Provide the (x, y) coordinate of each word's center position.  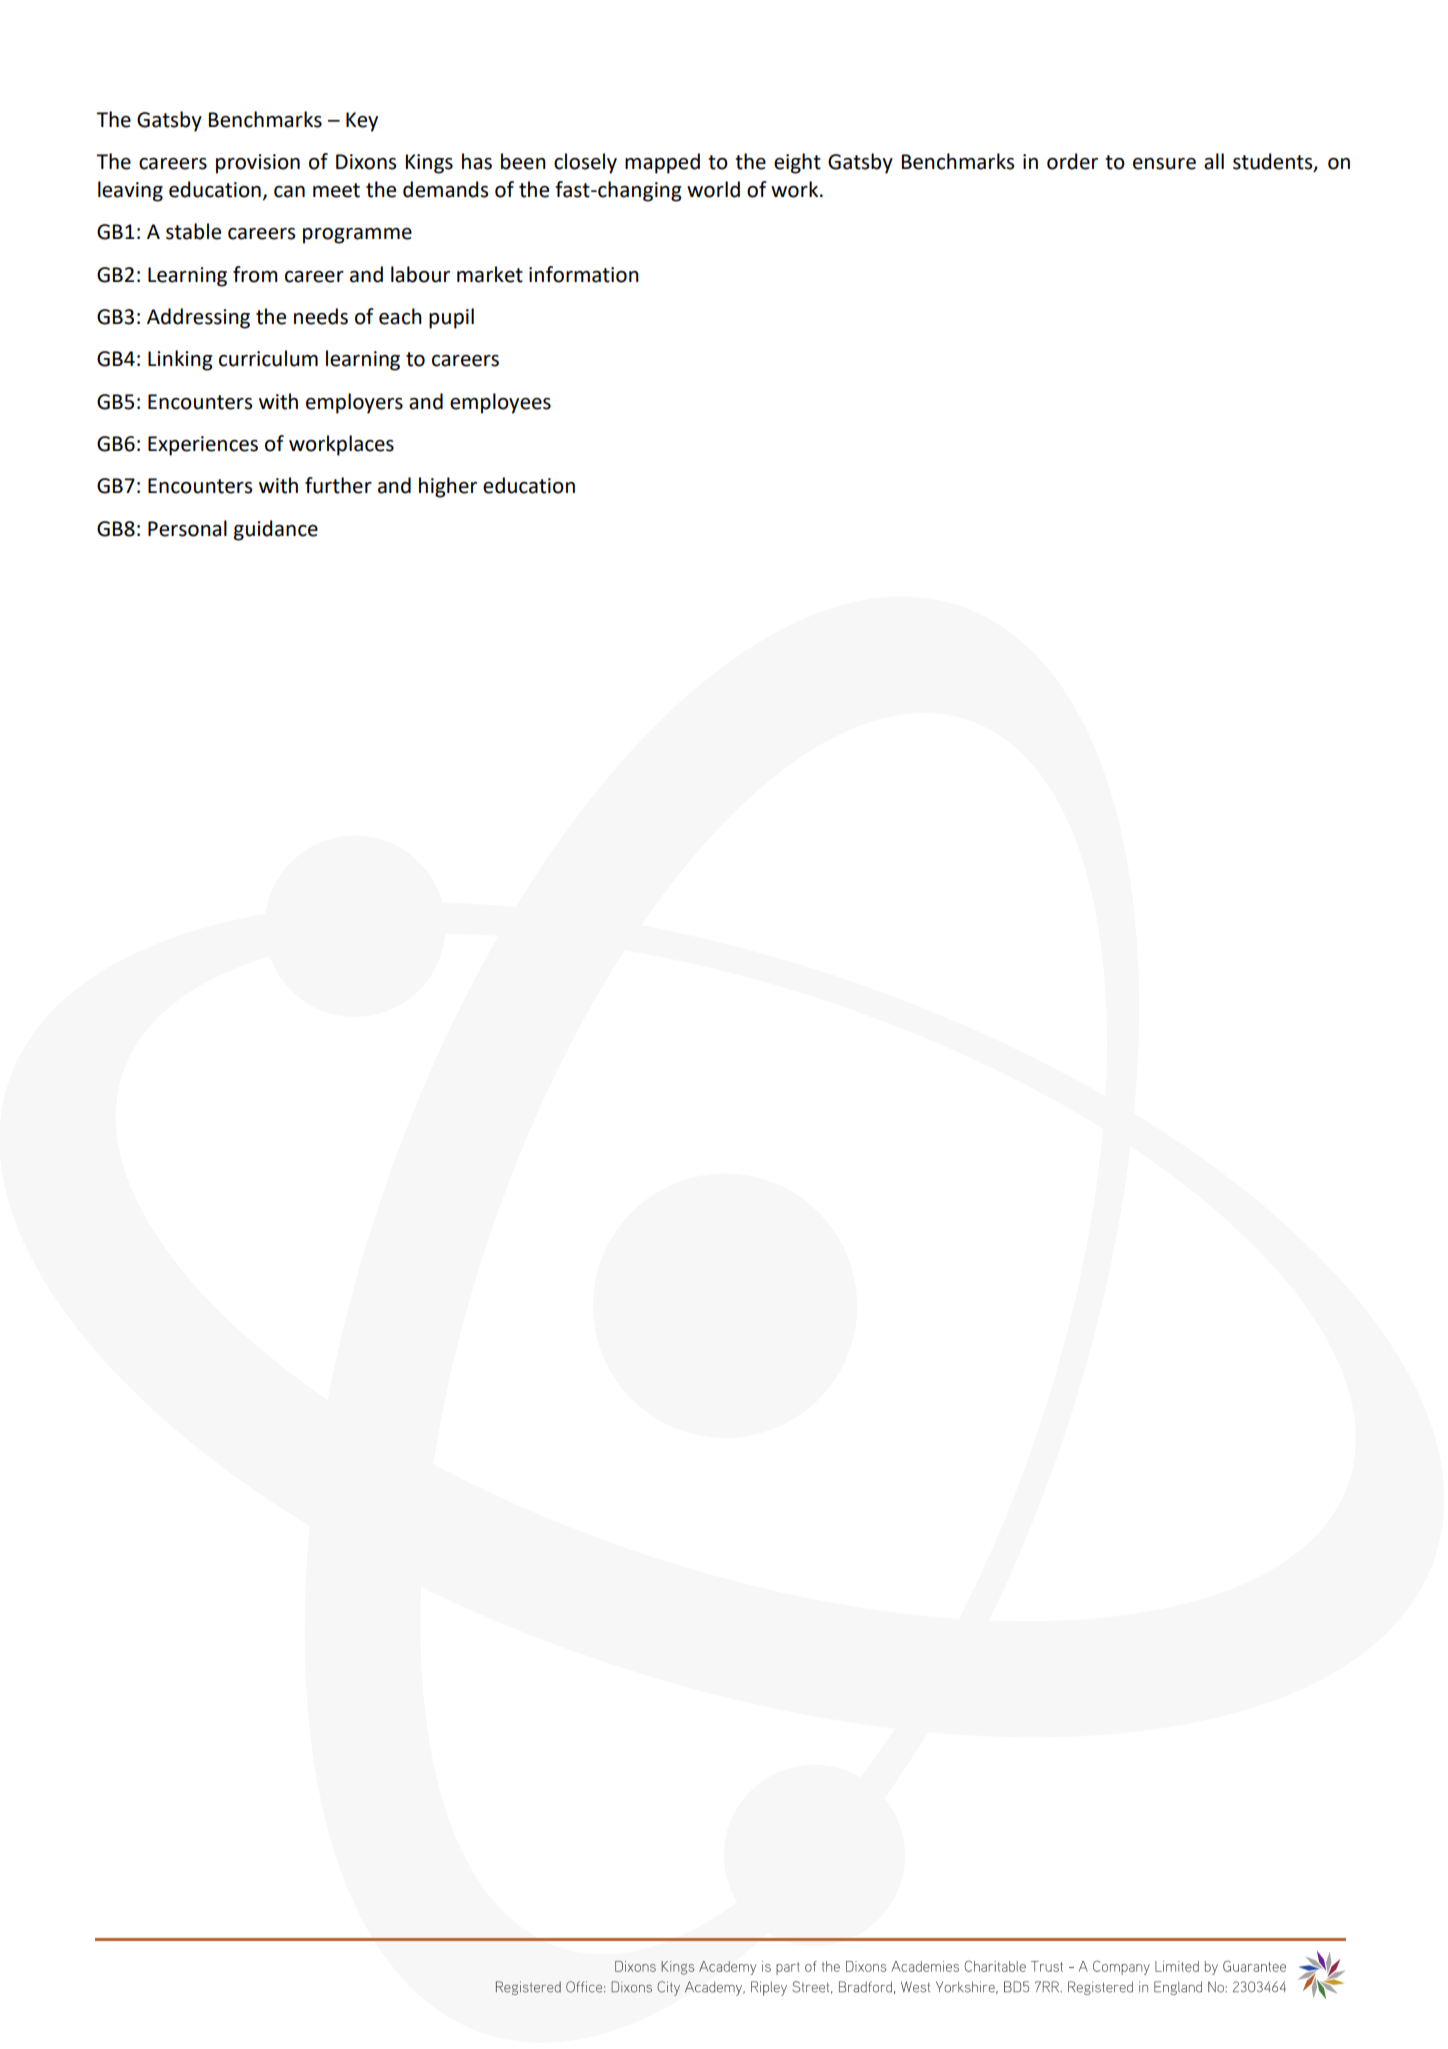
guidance (276, 530)
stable (193, 231)
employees (500, 403)
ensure (1164, 164)
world (713, 189)
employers (354, 403)
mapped (662, 163)
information (584, 274)
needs (321, 316)
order (1072, 161)
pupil (451, 318)
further (338, 485)
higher (448, 487)
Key (362, 122)
